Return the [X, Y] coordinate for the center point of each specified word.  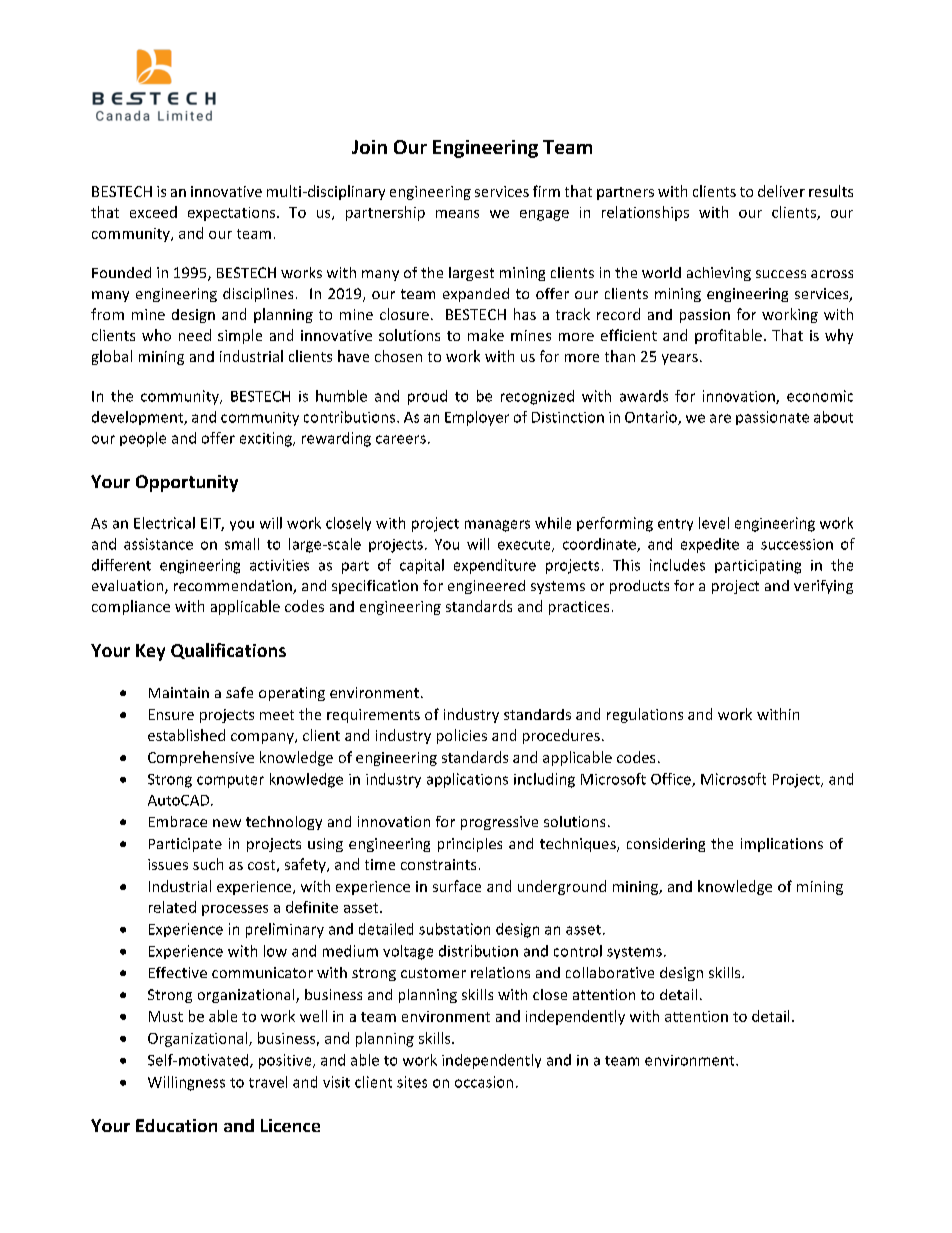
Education [176, 1125]
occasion [484, 1082]
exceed [153, 212]
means [457, 214]
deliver [781, 191]
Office [672, 780]
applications [467, 780]
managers [497, 526]
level [714, 523]
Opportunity [187, 483]
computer [230, 781]
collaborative [610, 972]
